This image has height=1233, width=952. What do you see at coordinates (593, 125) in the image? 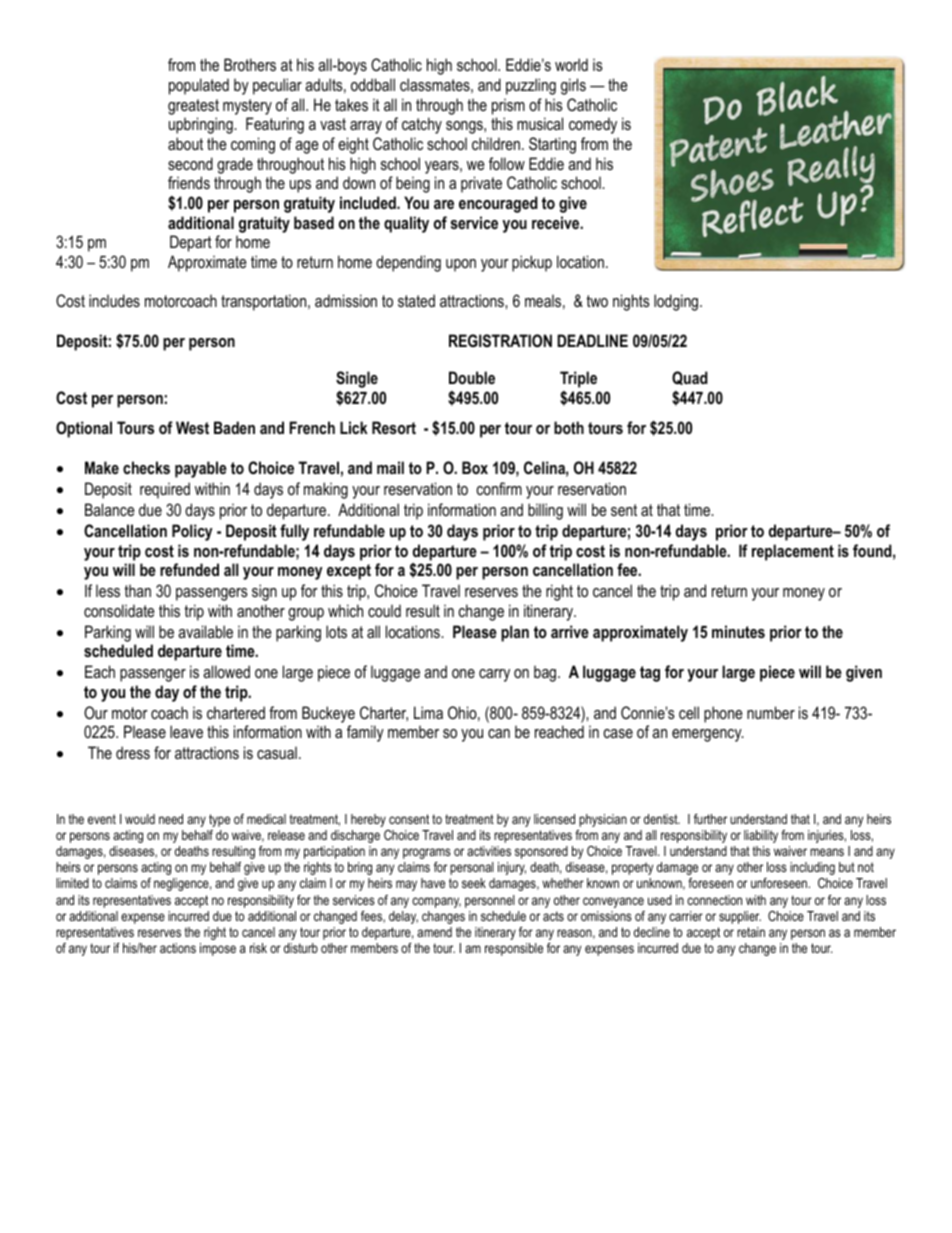
I see `comedy` at bounding box center [593, 125].
